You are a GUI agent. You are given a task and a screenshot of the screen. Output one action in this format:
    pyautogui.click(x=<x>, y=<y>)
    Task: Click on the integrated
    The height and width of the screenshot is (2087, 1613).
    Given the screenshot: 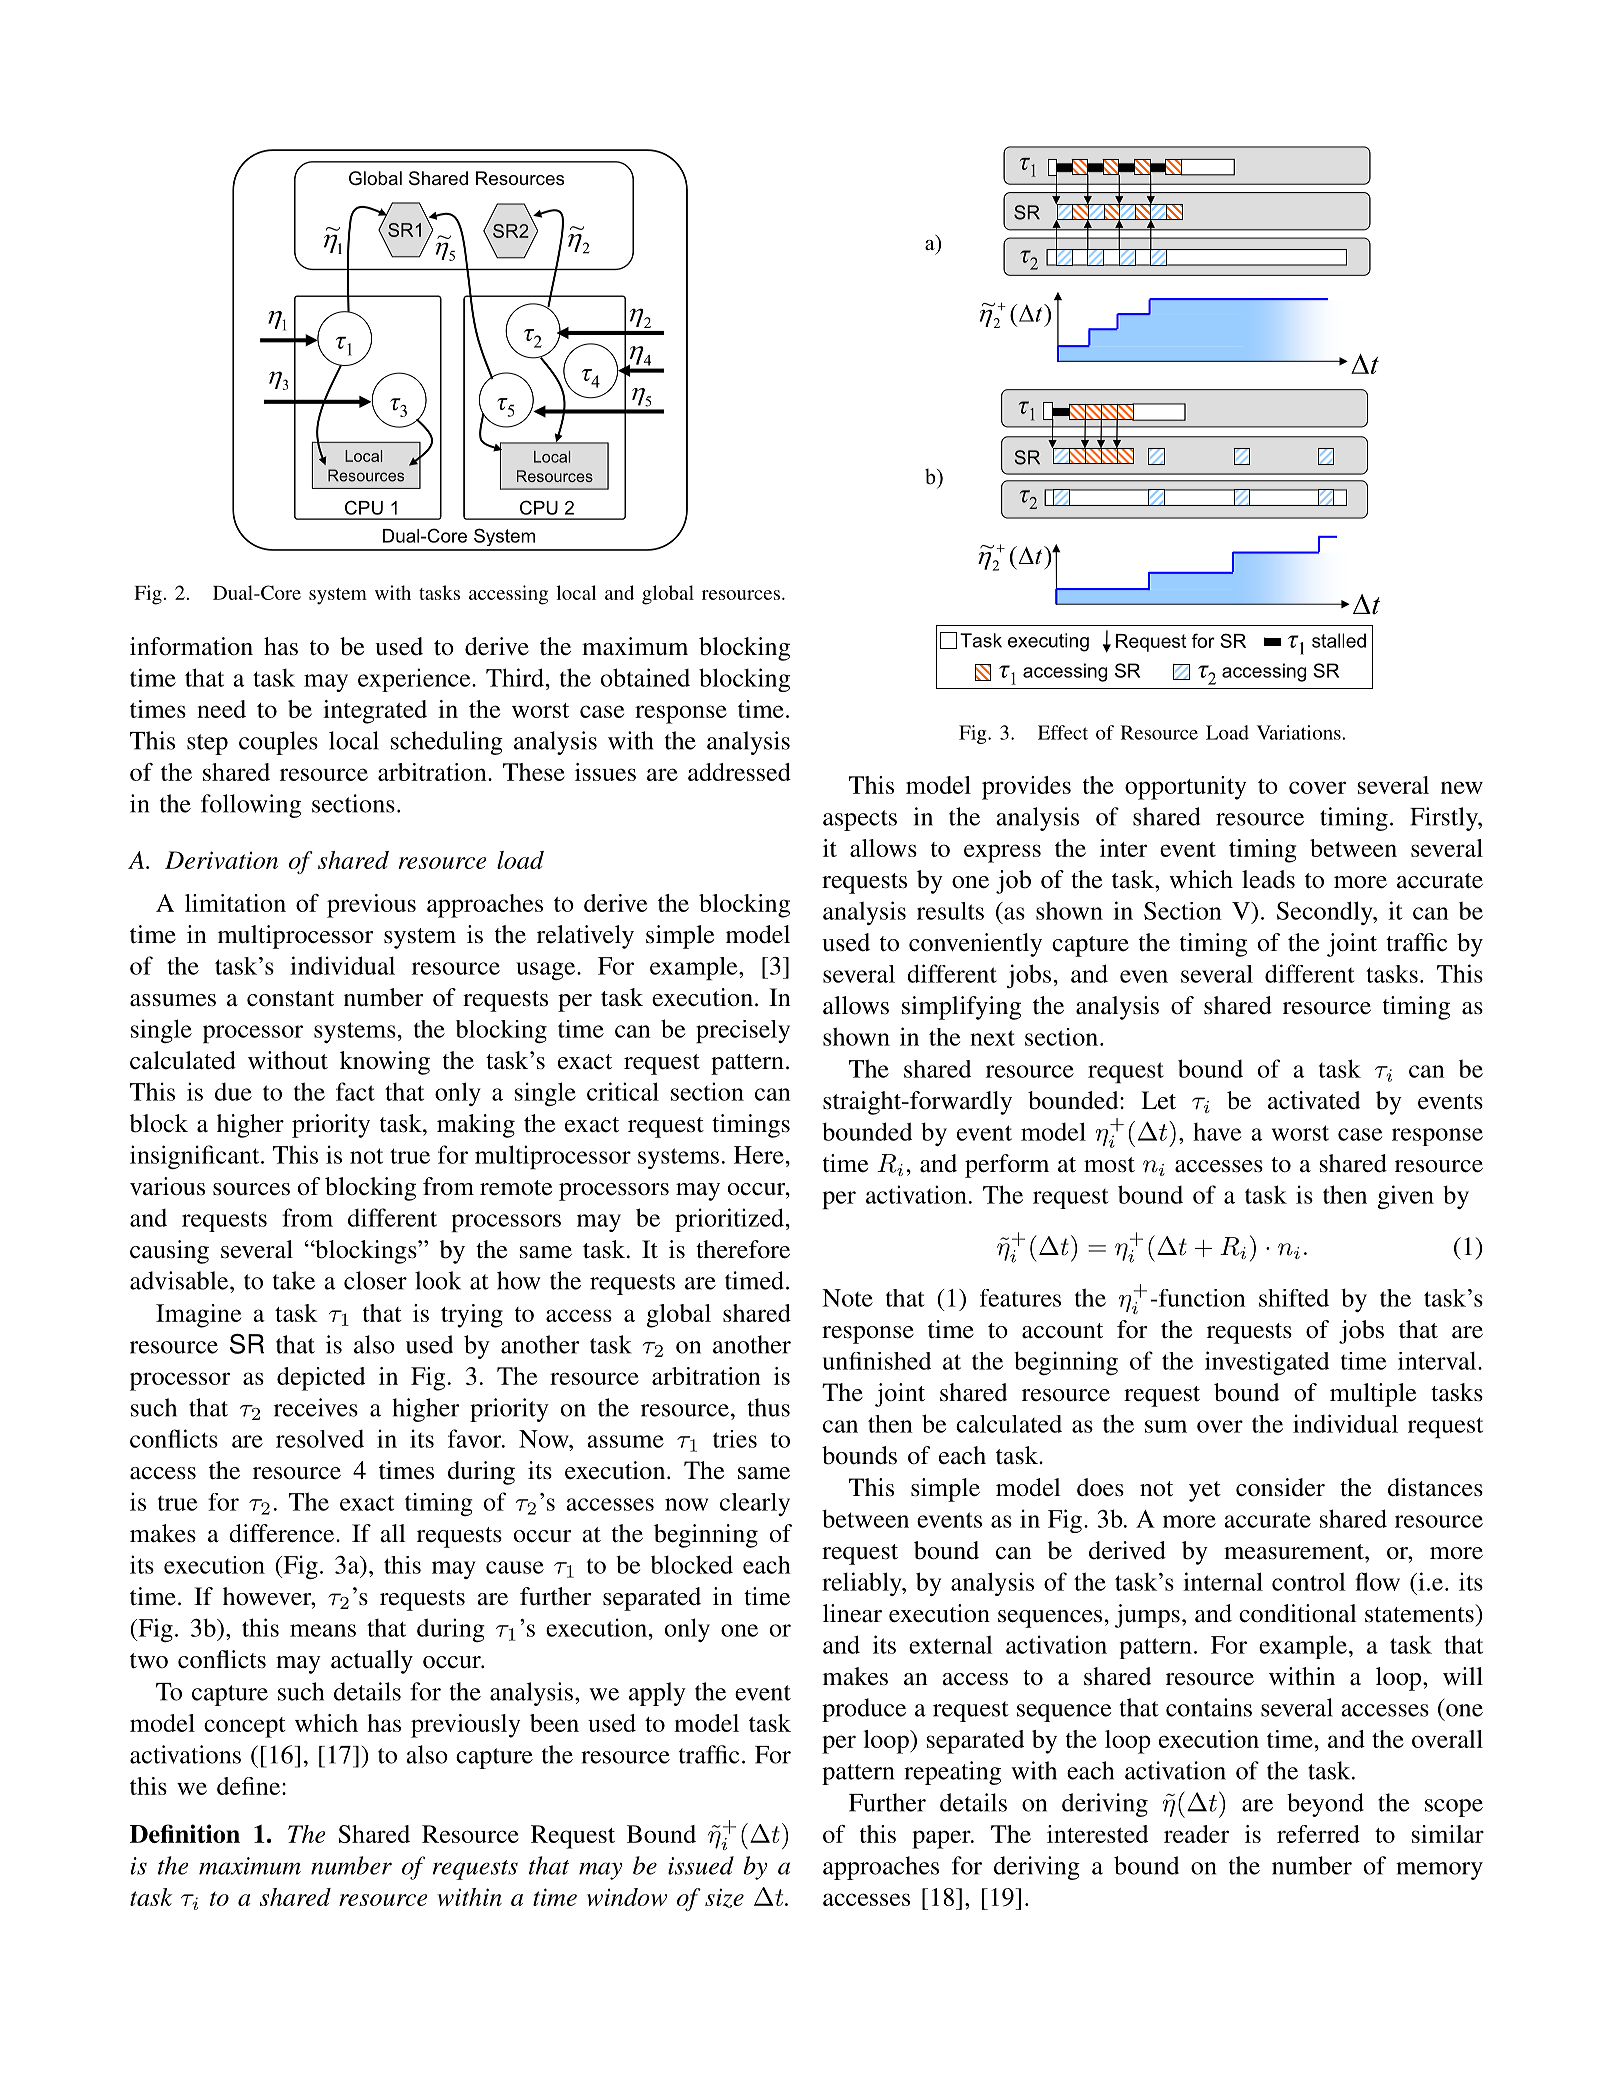 What is the action you would take?
    pyautogui.click(x=375, y=712)
